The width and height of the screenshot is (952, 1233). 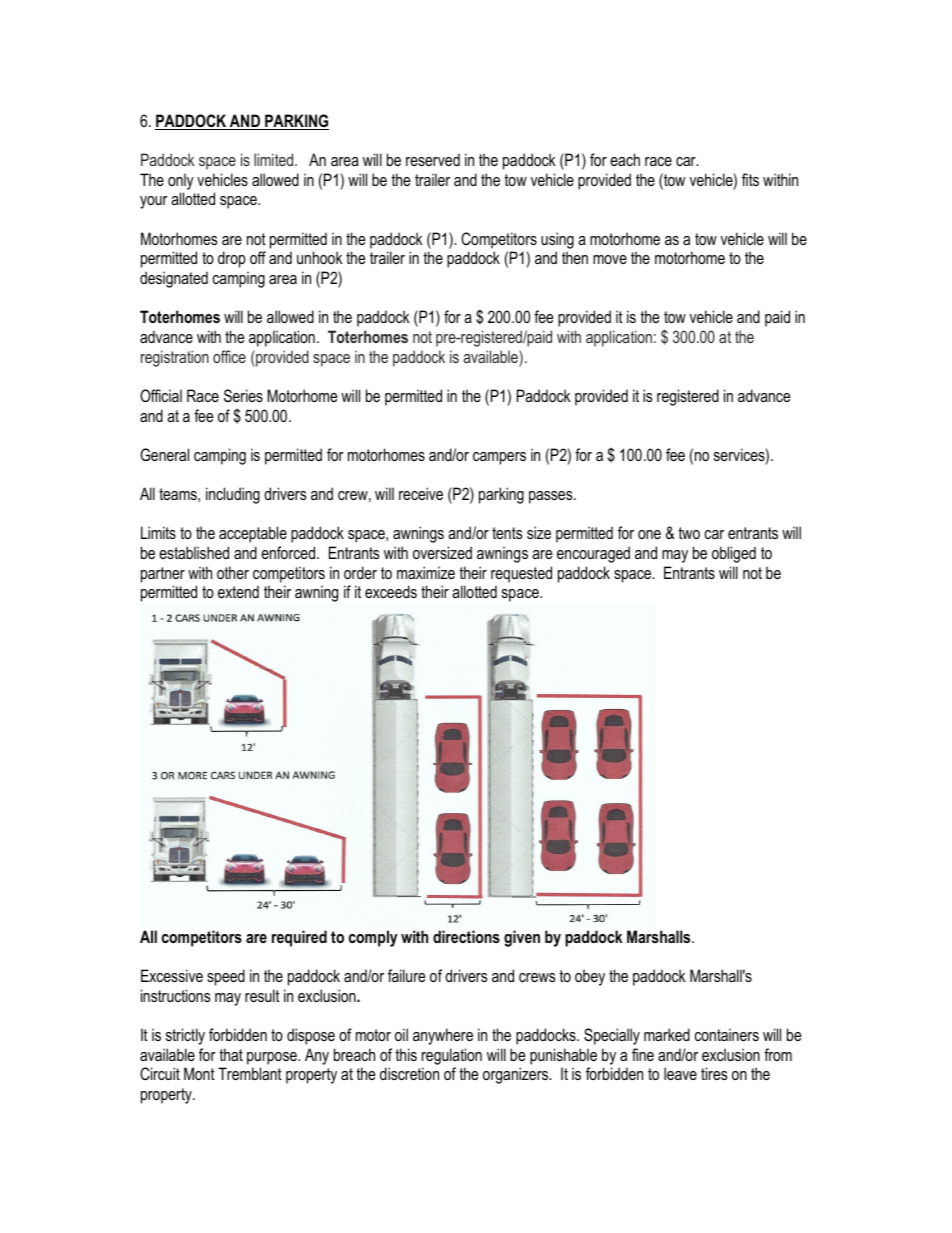 I want to click on two, so click(x=689, y=533).
